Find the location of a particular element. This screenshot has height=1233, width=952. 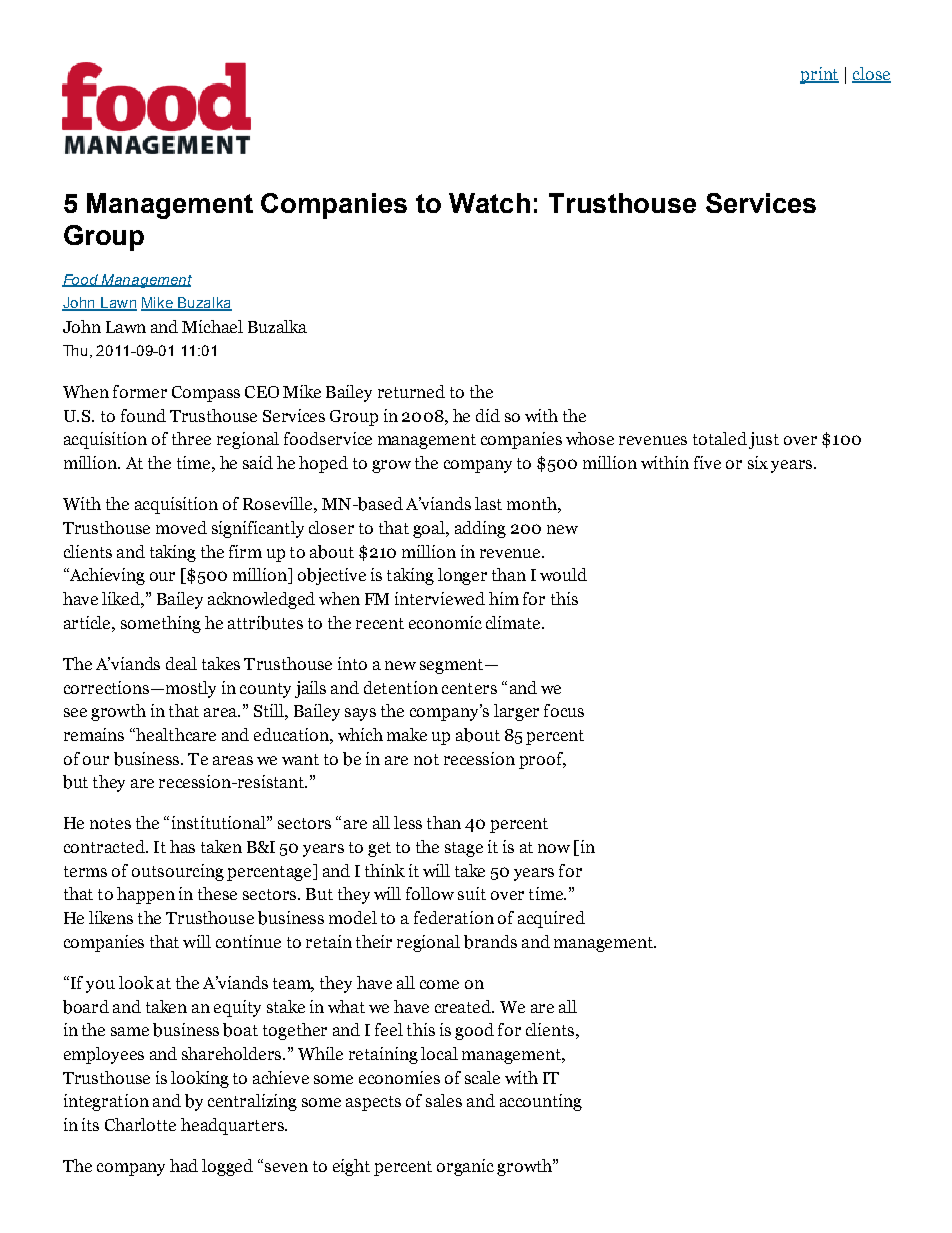

did is located at coordinates (488, 415).
